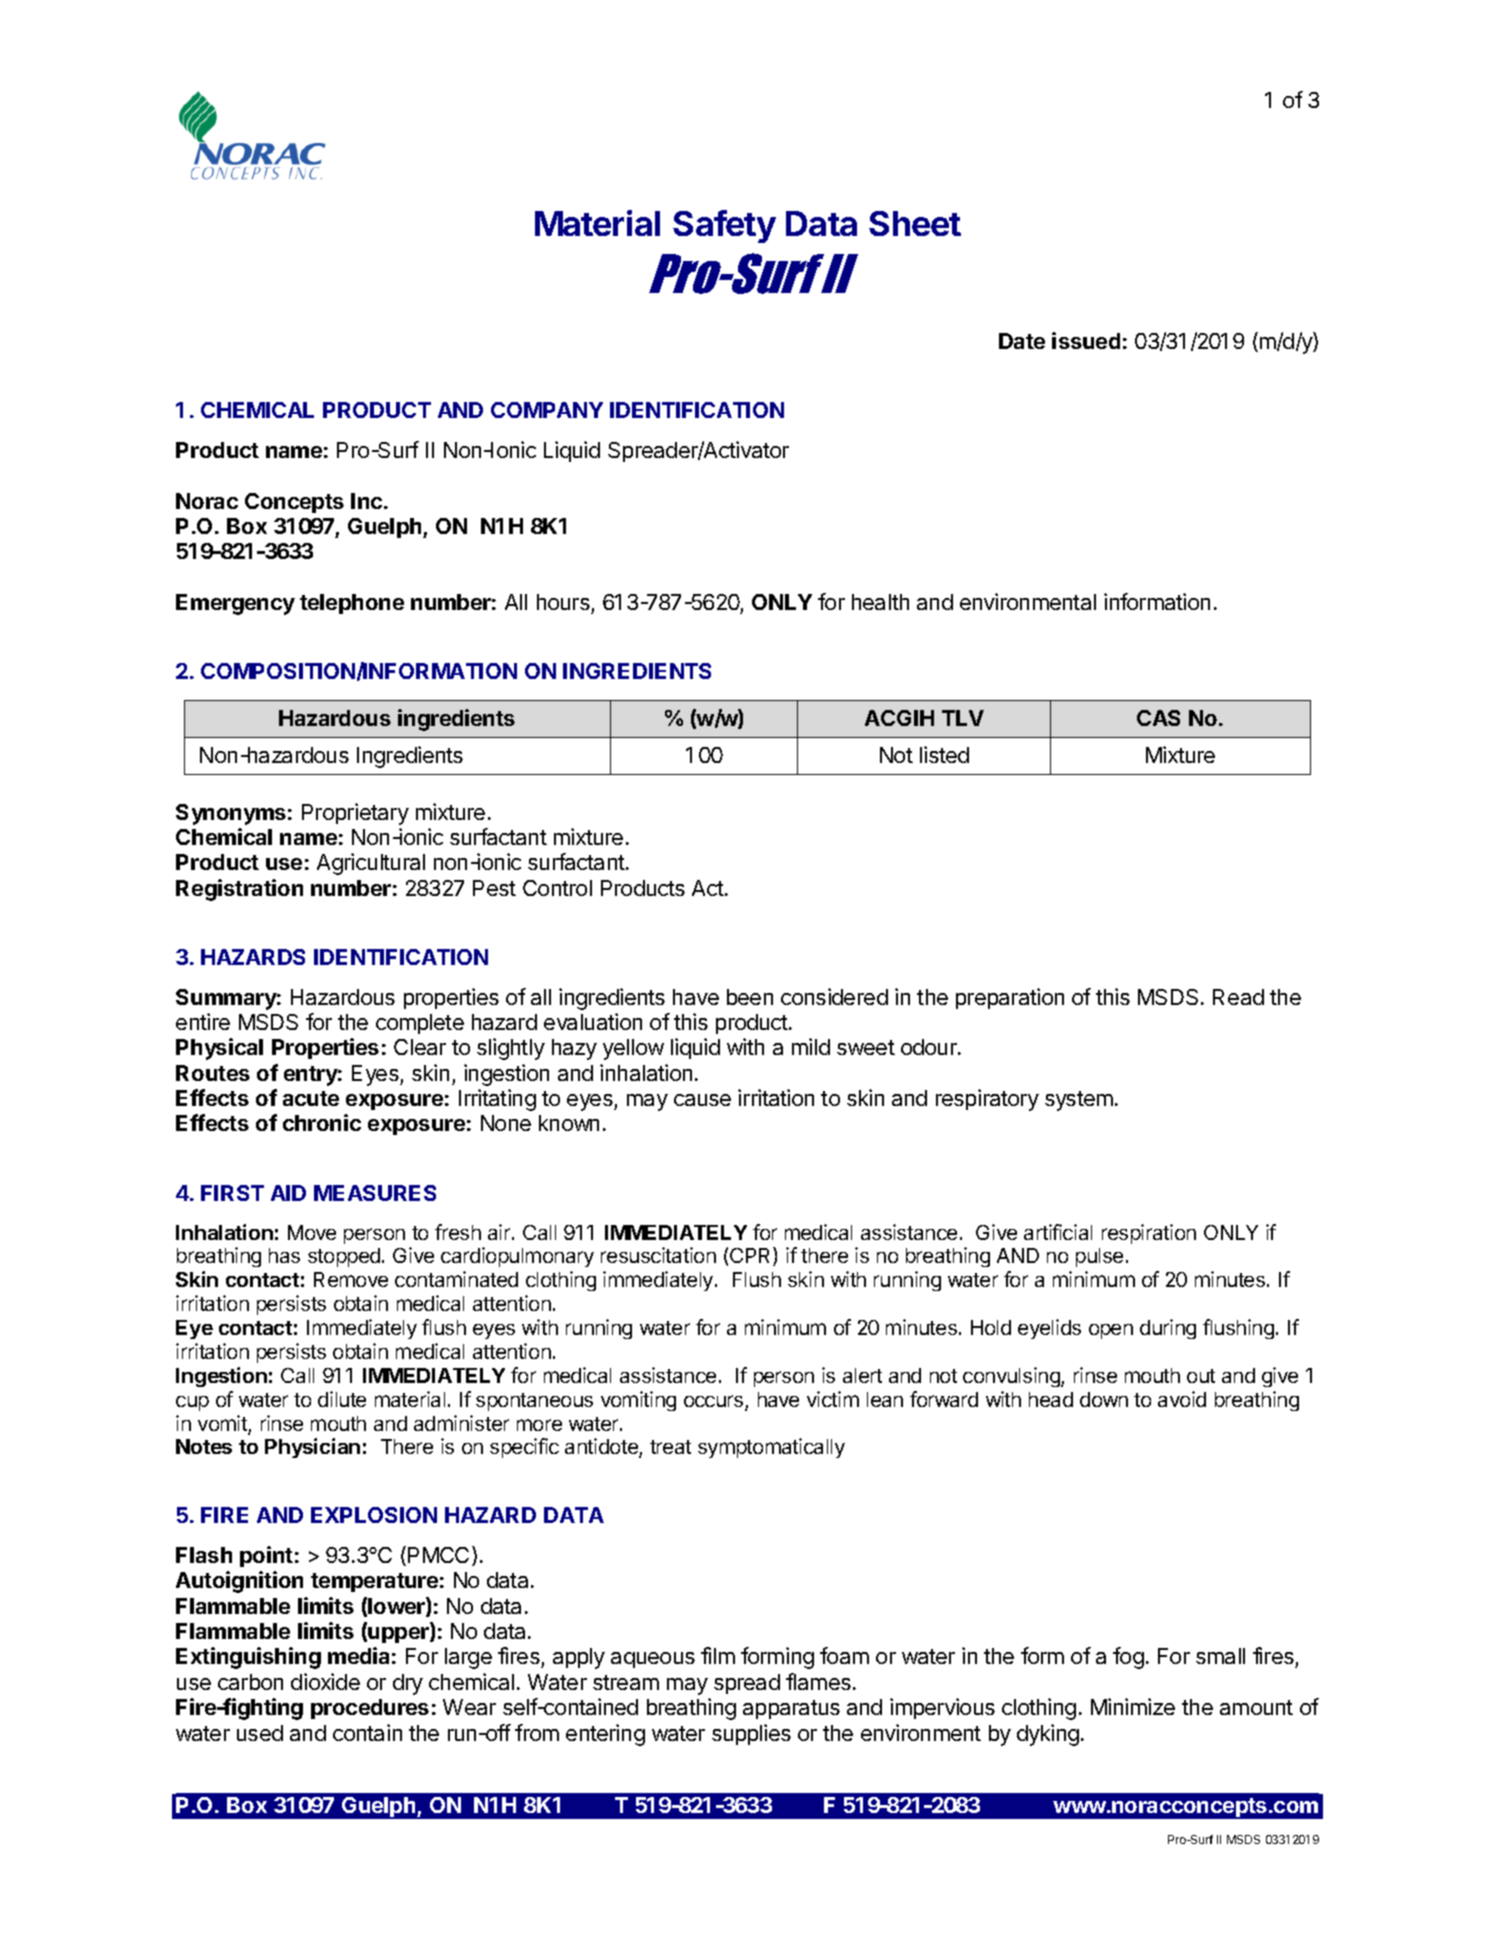 The image size is (1495, 1935). I want to click on preparation, so click(1010, 998).
